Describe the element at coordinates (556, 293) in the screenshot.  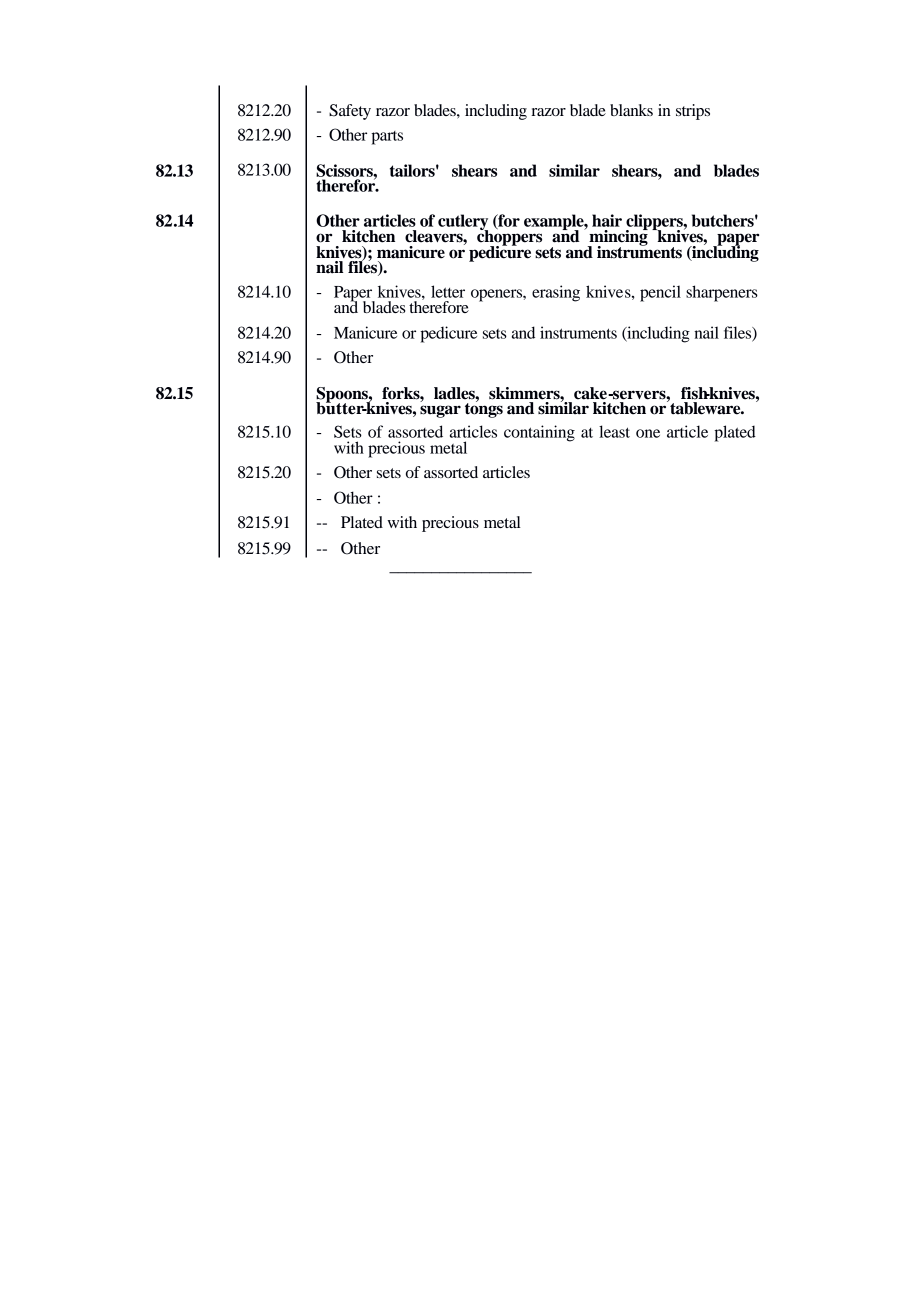
I see `erasing` at that location.
